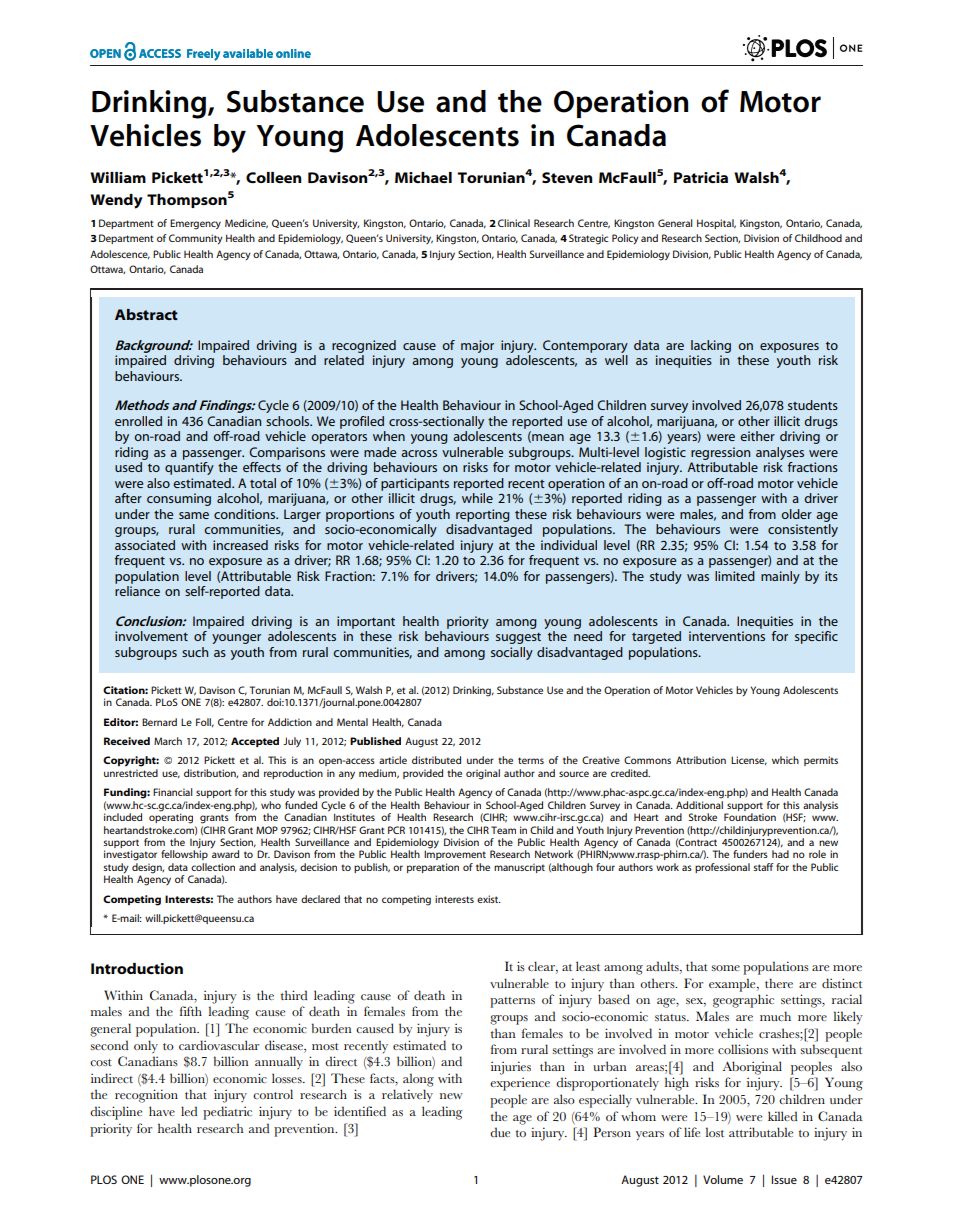  I want to click on Clinical, so click(514, 223).
